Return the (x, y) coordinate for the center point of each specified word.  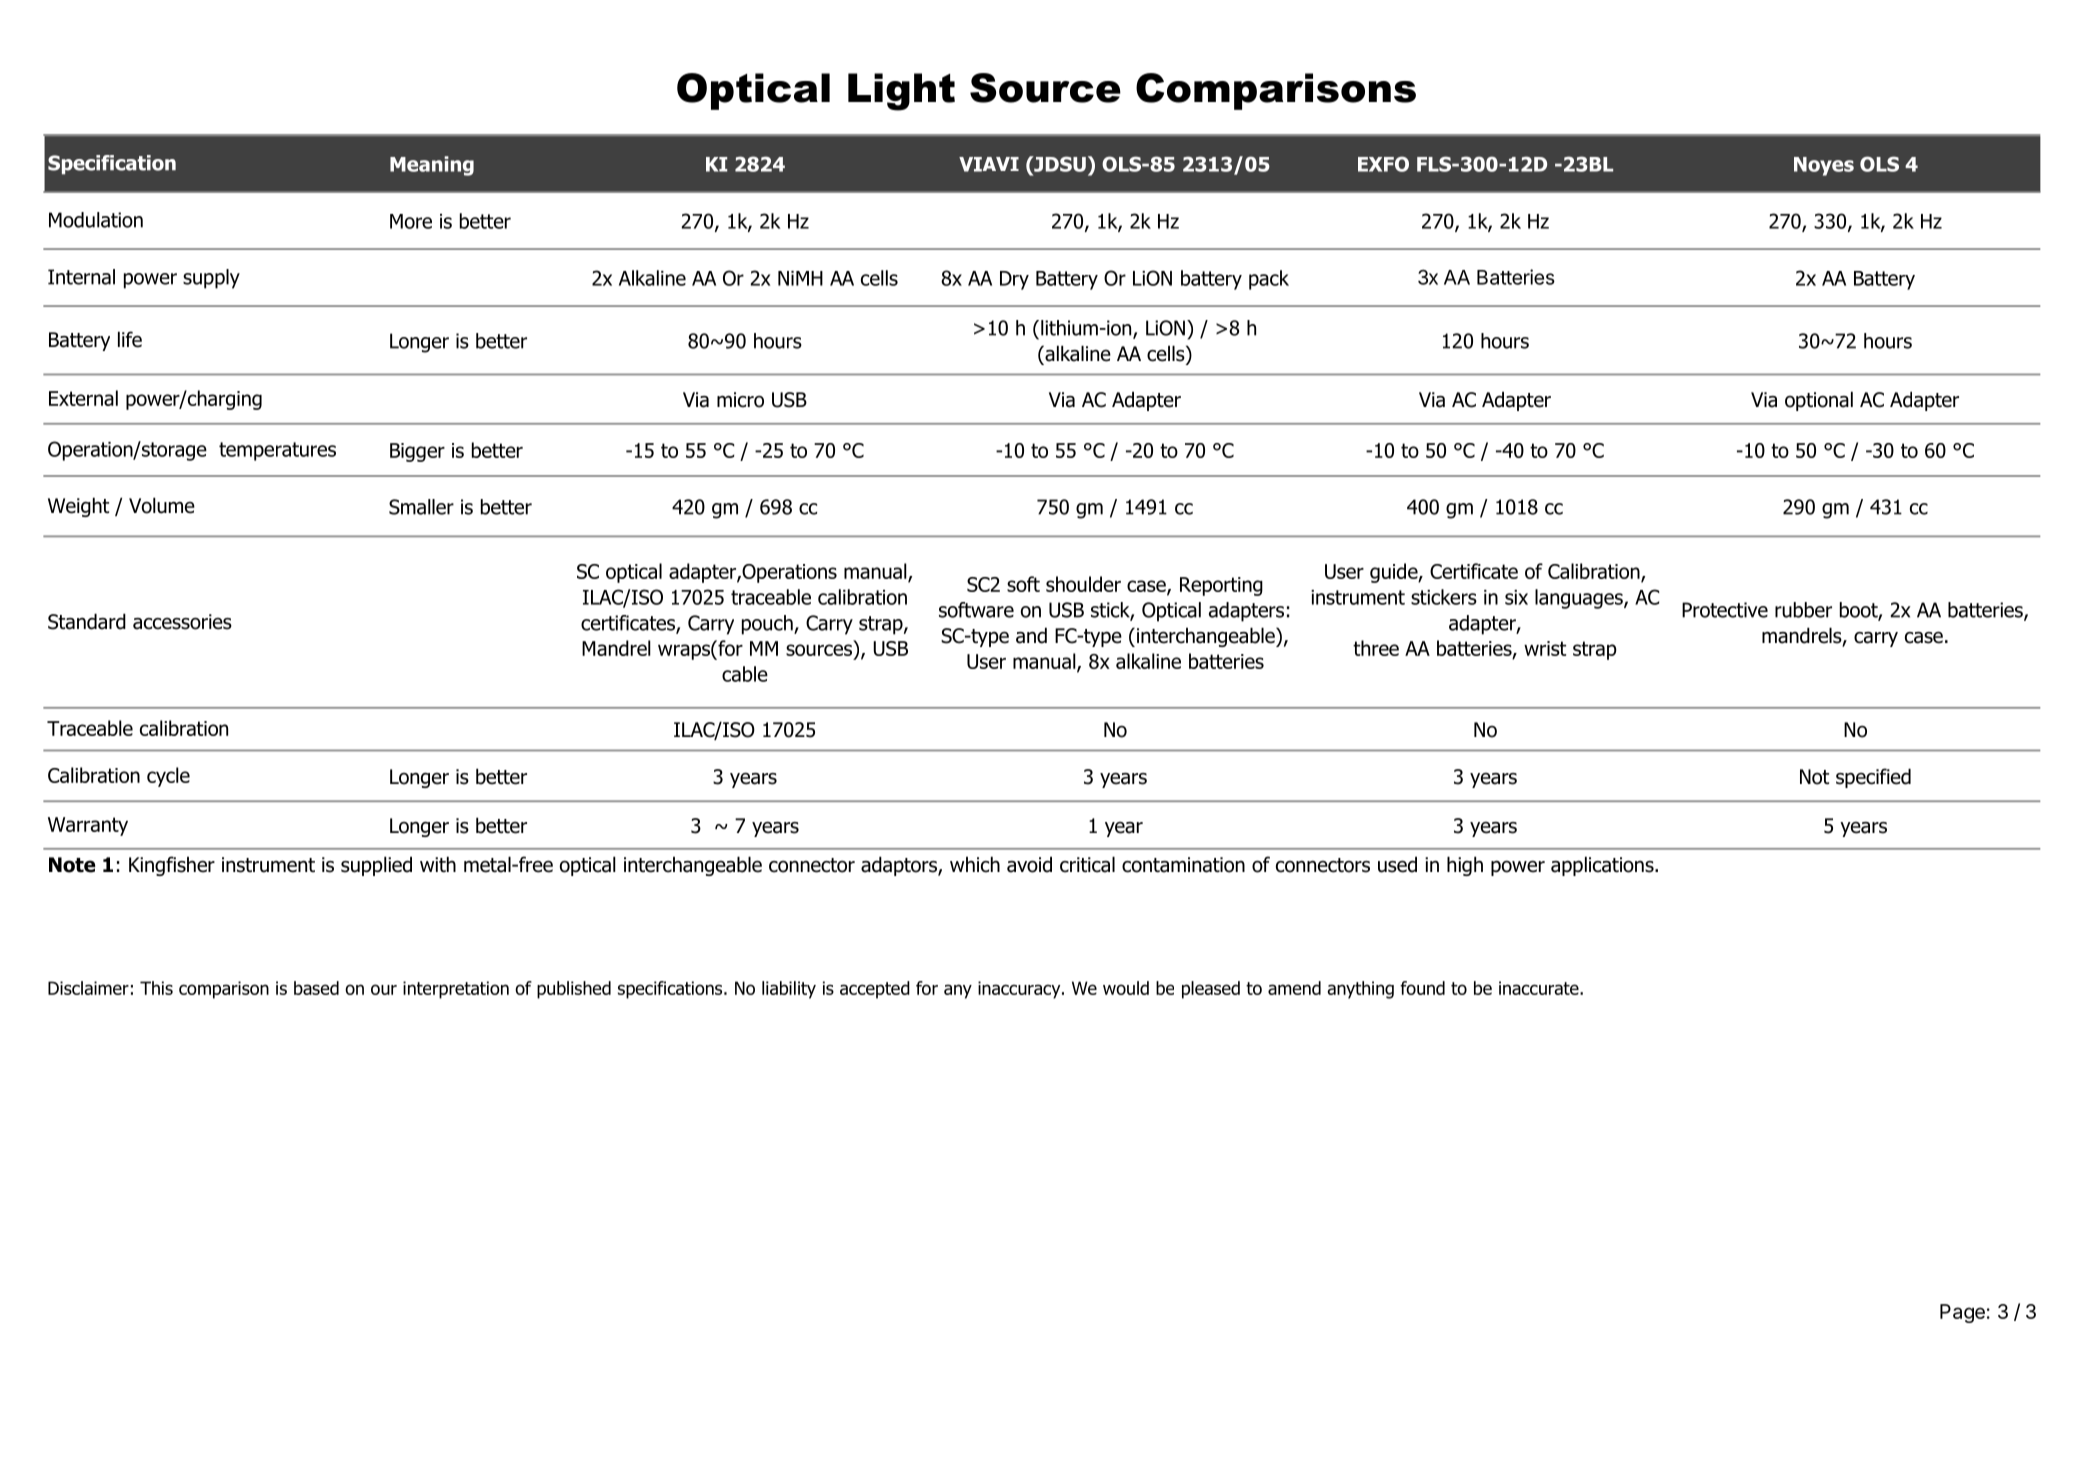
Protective (1725, 610)
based (316, 988)
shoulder (1083, 584)
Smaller (421, 507)
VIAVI (989, 164)
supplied (376, 866)
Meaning (432, 166)
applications (1603, 866)
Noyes (1824, 166)
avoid (1029, 864)
